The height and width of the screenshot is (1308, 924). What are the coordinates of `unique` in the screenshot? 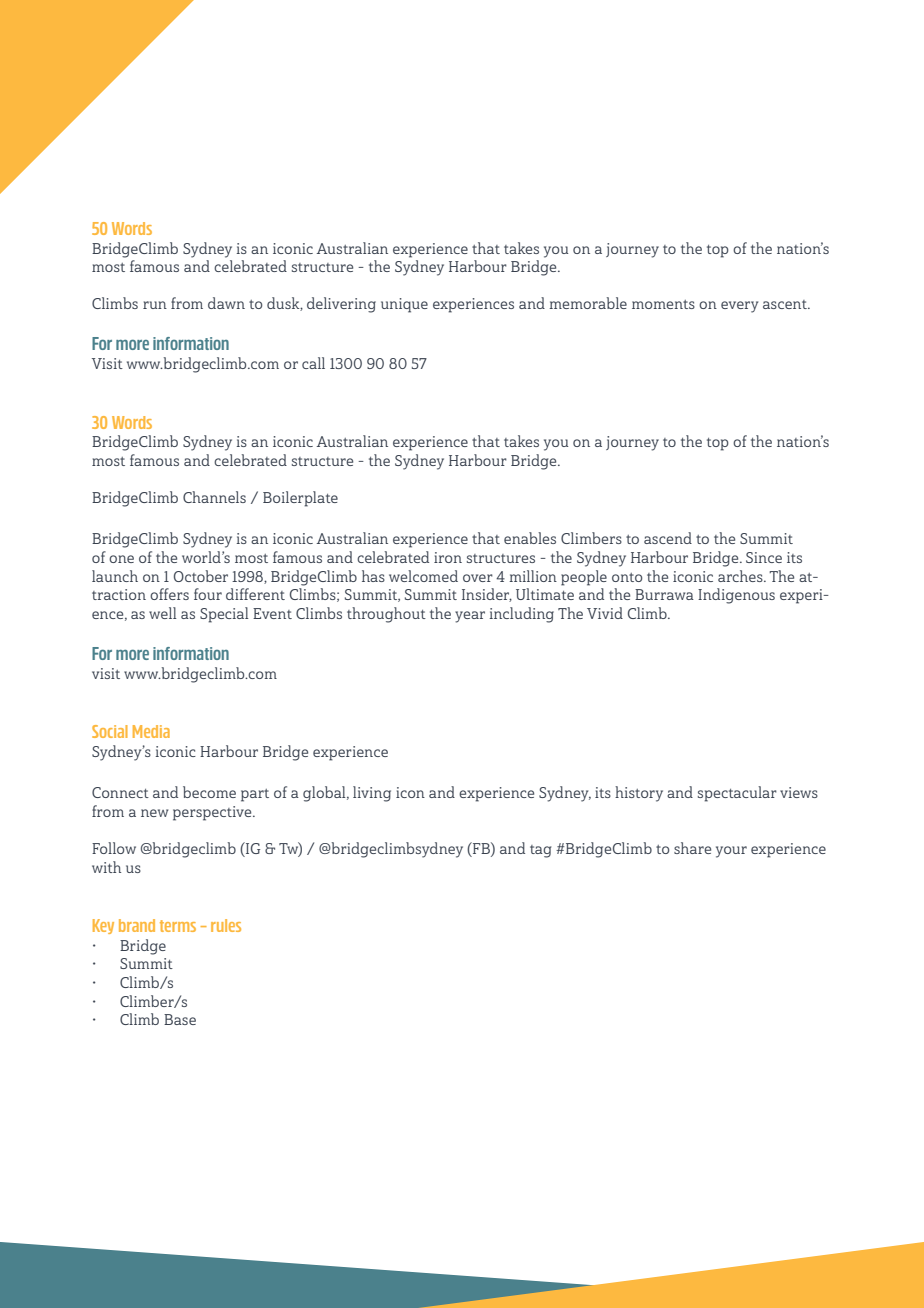 It's located at (404, 305).
